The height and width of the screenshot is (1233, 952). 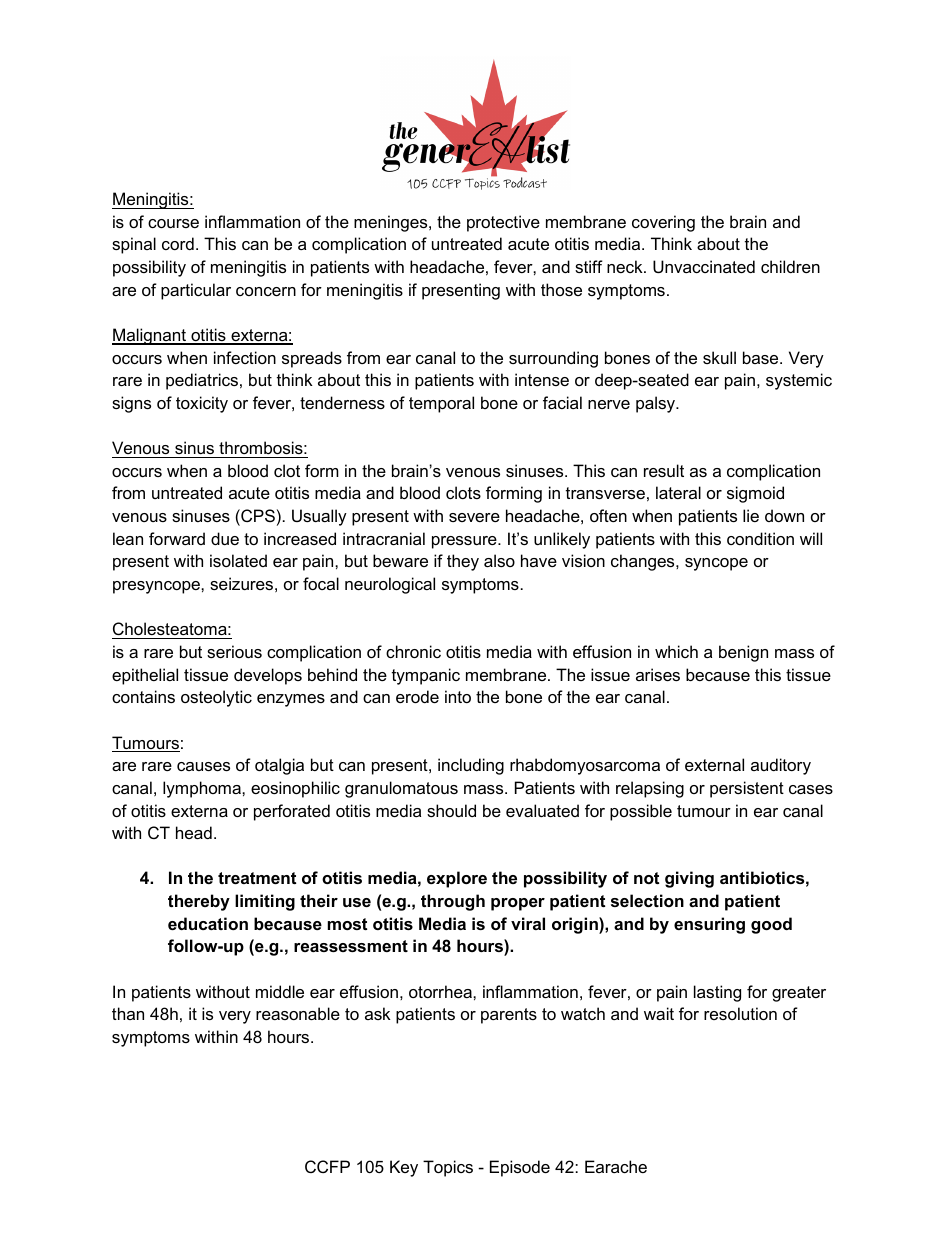 I want to click on should, so click(x=451, y=810).
